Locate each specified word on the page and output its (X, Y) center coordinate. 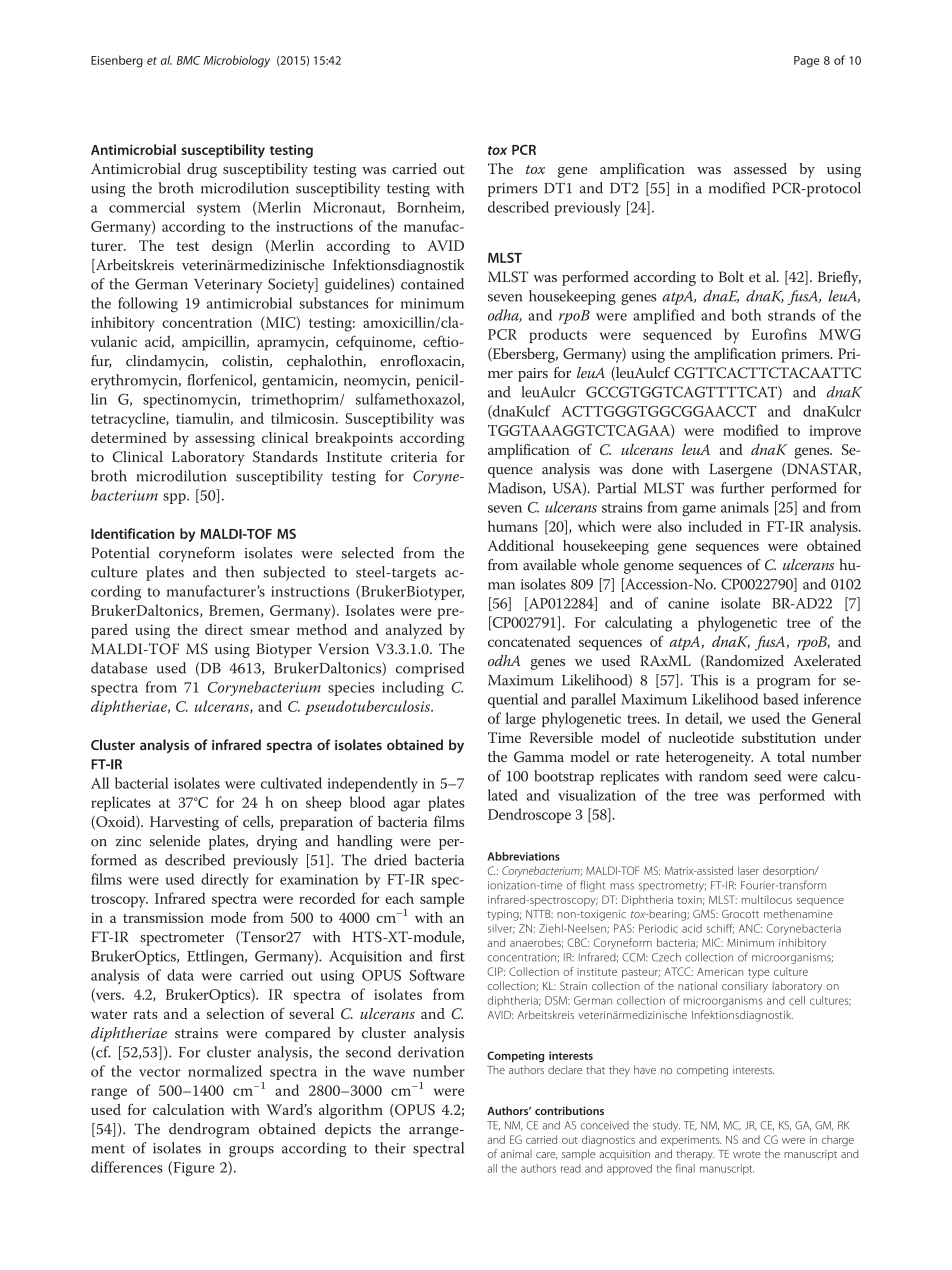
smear (270, 631)
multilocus (766, 899)
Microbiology (237, 61)
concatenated (529, 641)
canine (688, 603)
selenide (175, 841)
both (747, 315)
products (558, 335)
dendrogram (209, 1130)
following (148, 305)
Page (806, 62)
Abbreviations (524, 856)
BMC (188, 60)
